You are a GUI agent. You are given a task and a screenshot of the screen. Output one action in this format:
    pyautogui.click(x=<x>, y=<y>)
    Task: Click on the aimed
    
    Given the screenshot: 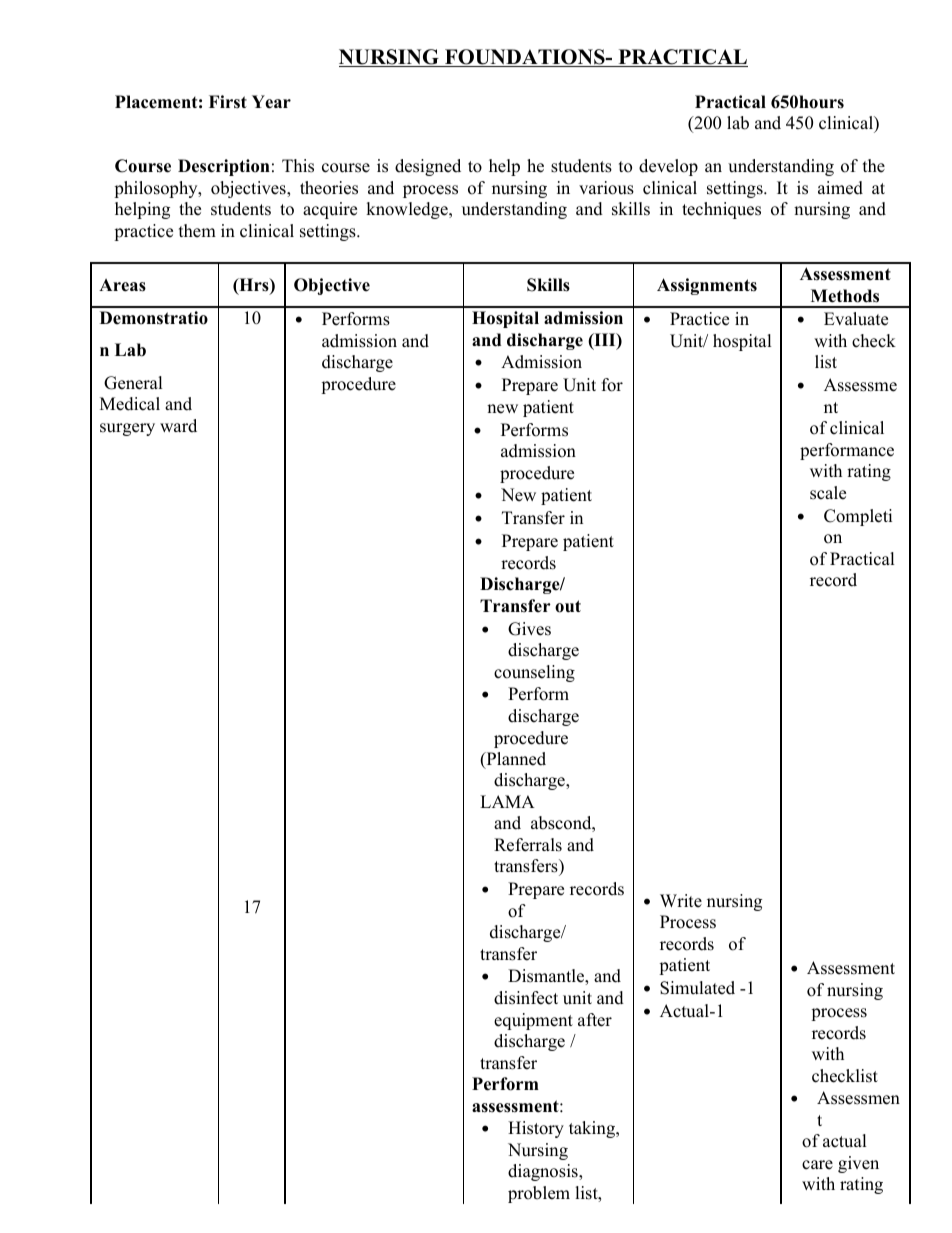 What is the action you would take?
    pyautogui.click(x=840, y=188)
